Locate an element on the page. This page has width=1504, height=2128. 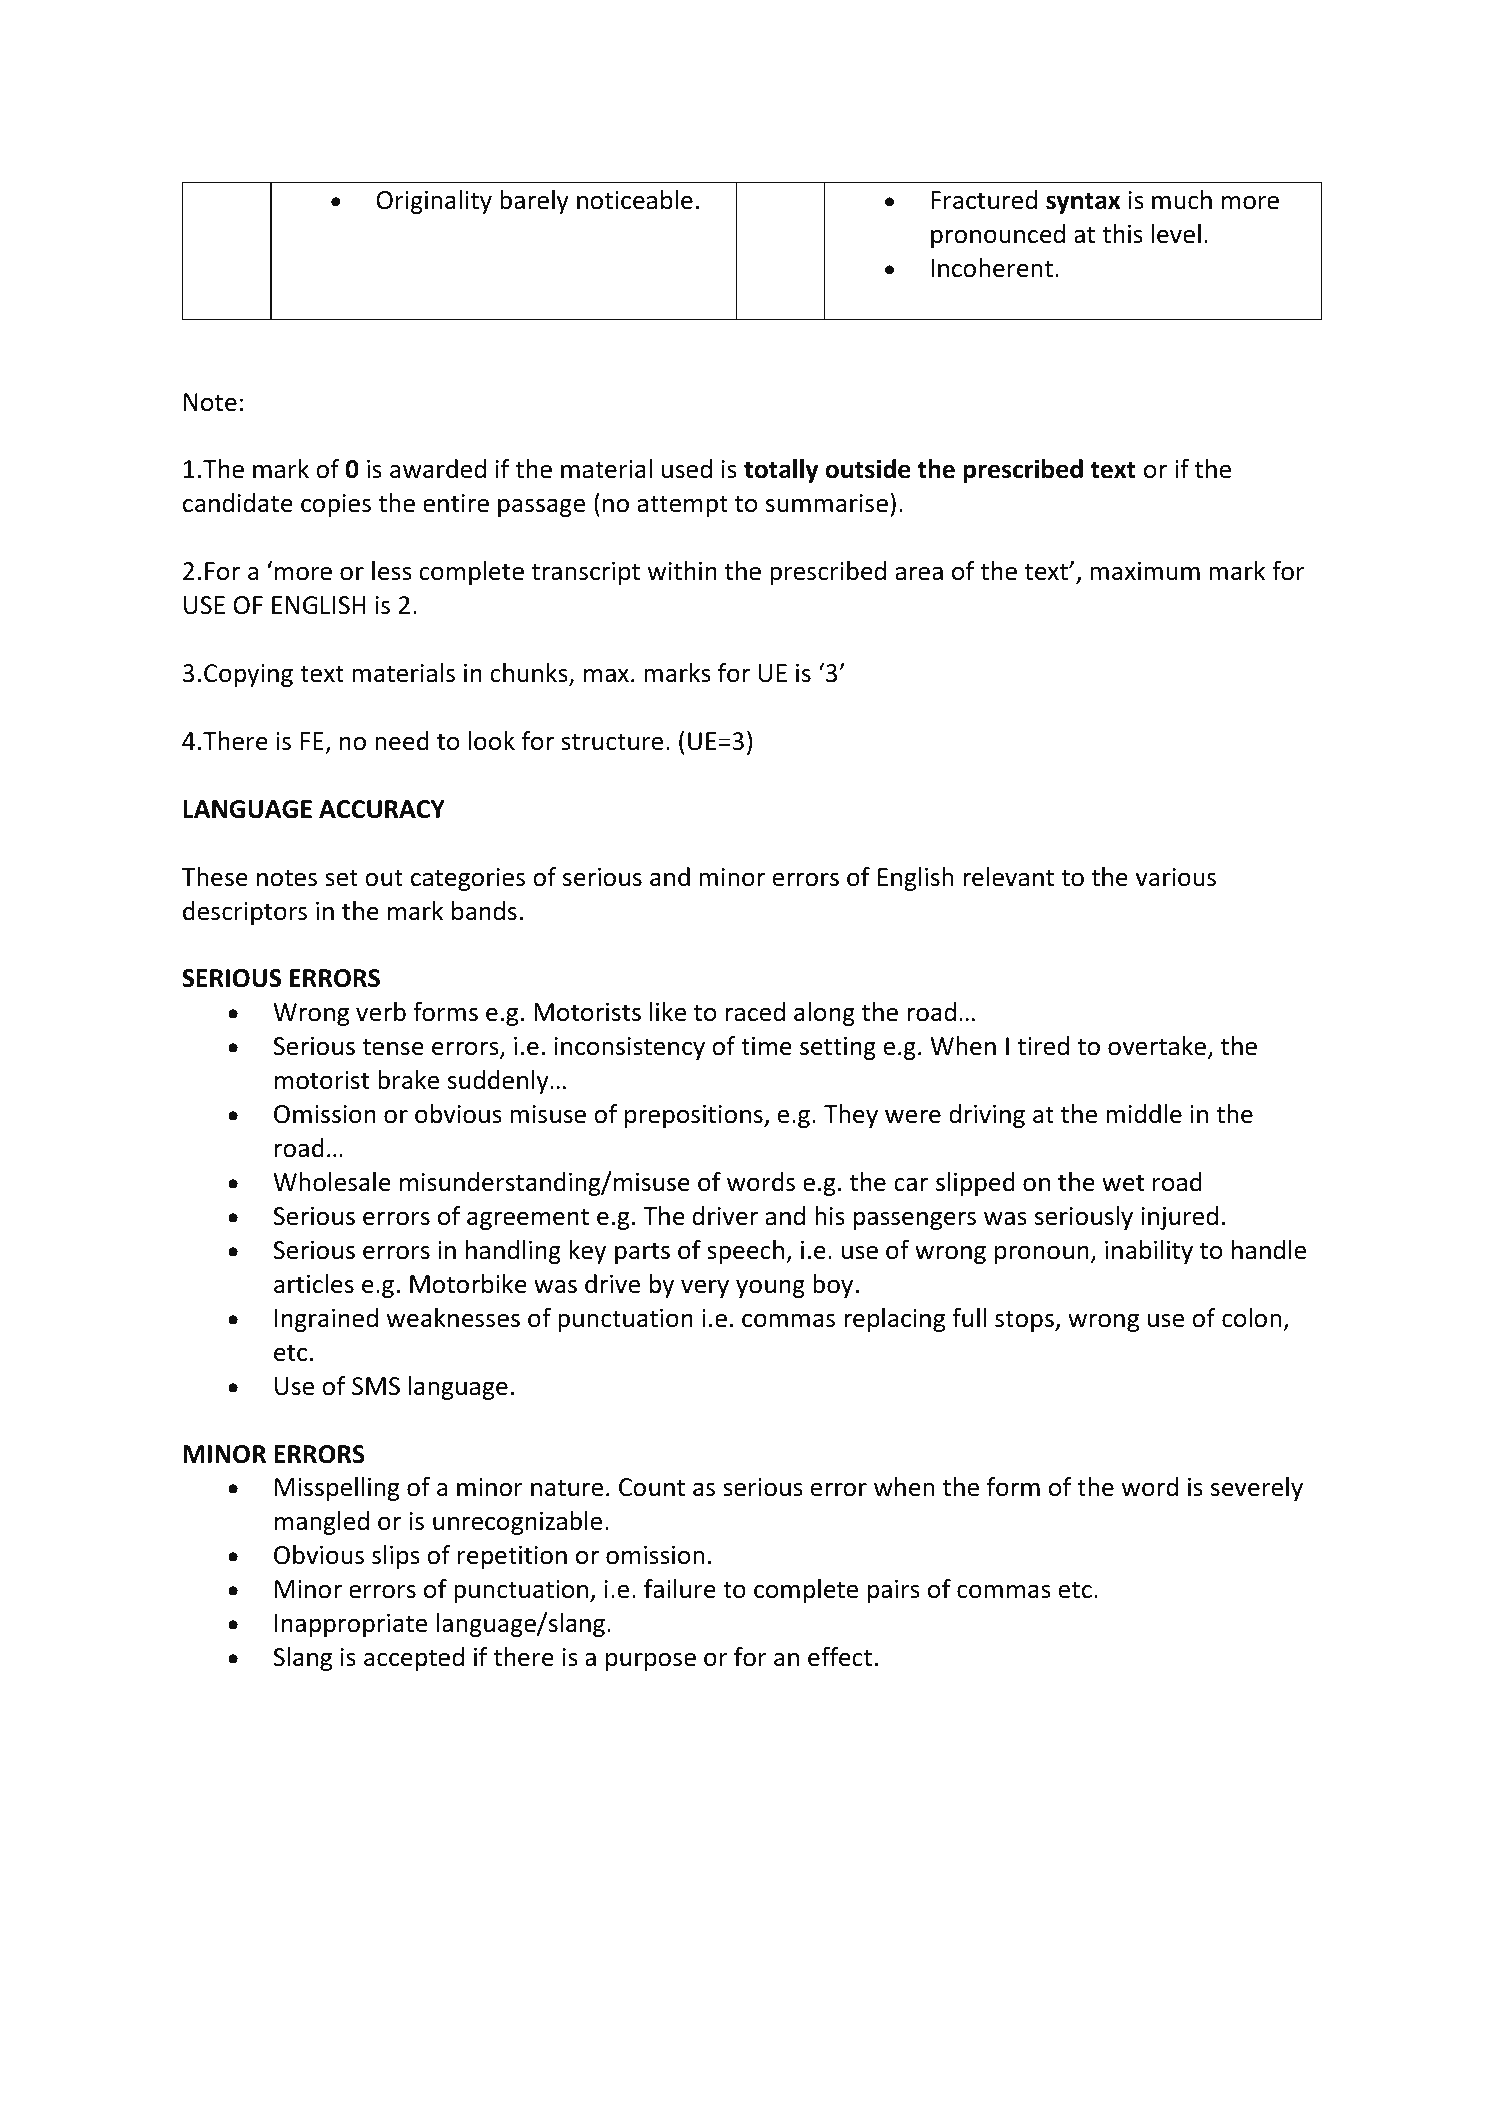
failure is located at coordinates (680, 1589).
